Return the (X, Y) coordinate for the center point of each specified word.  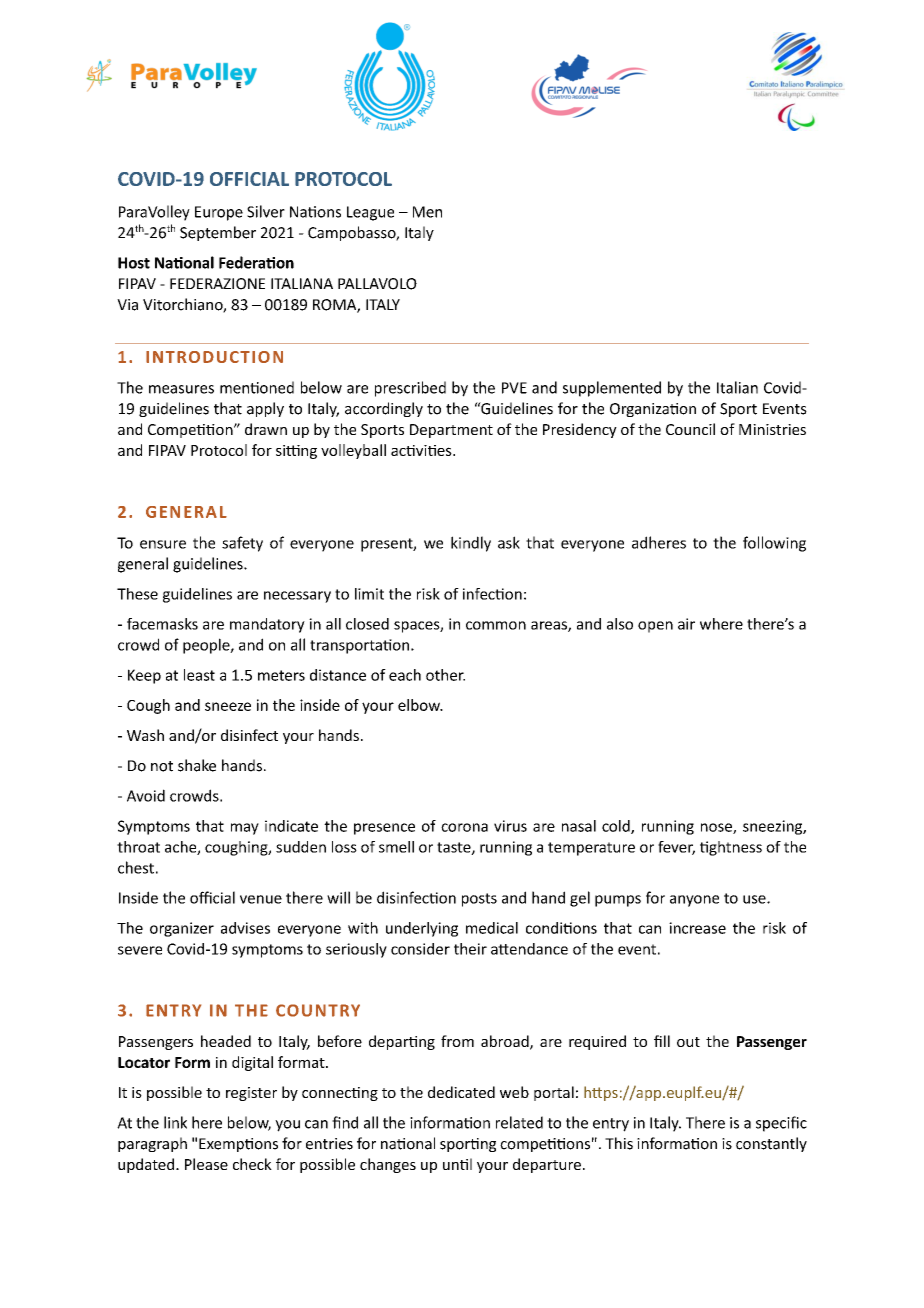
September (218, 233)
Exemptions (238, 1145)
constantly (771, 1144)
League (370, 213)
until (457, 1164)
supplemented (612, 389)
